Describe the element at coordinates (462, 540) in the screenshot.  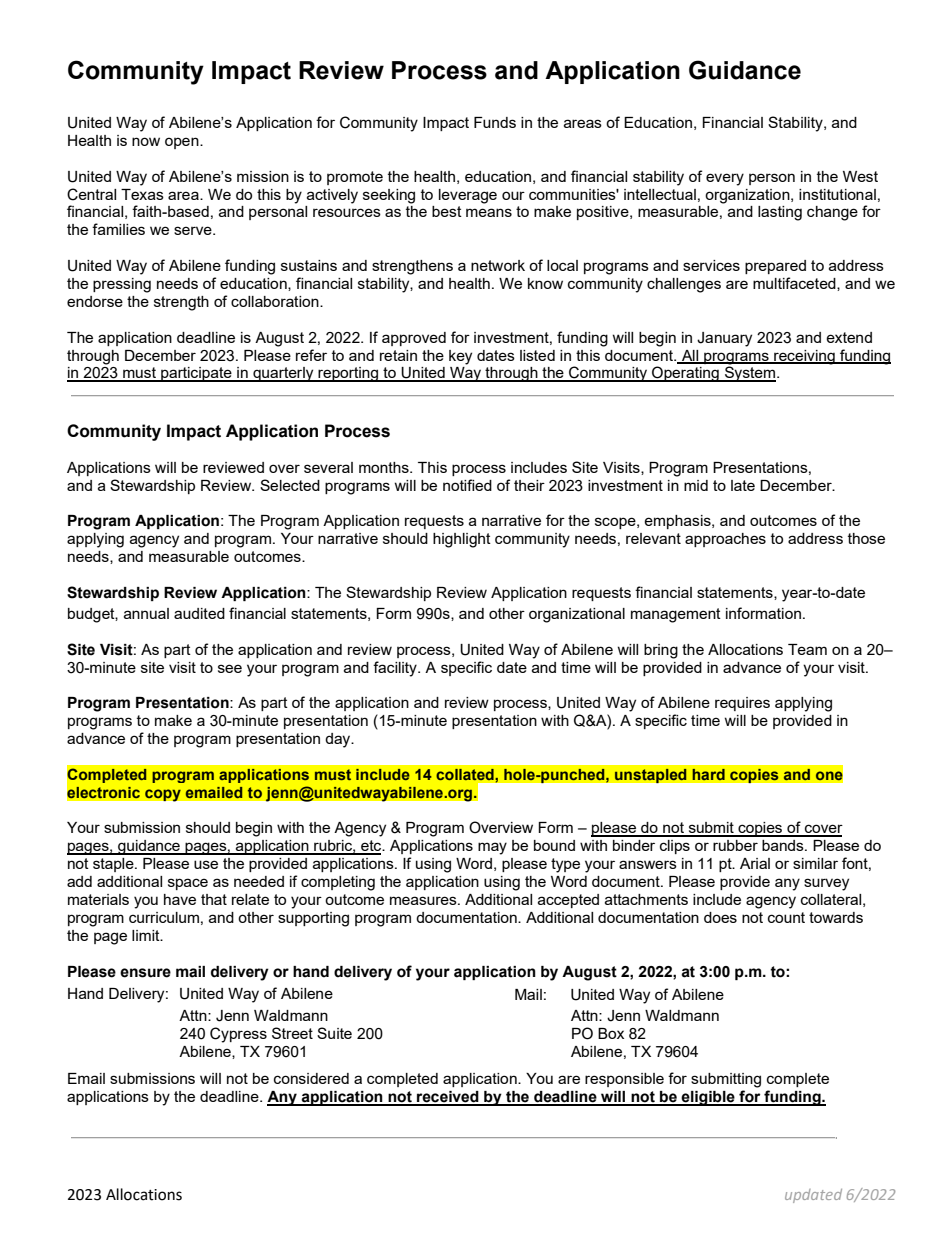
I see `highlight` at that location.
